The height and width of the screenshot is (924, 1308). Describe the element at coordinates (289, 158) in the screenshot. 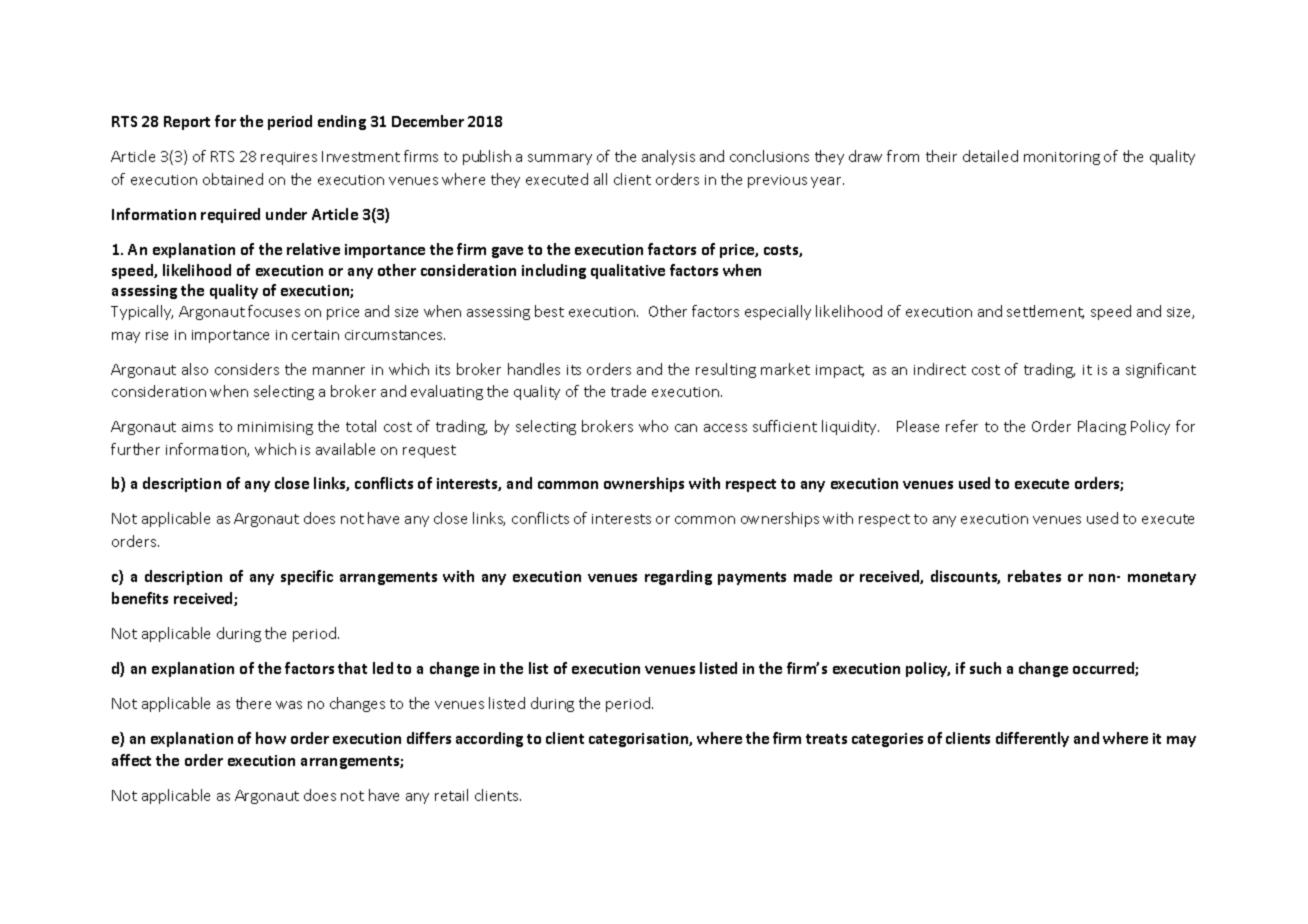

I see `requires` at that location.
